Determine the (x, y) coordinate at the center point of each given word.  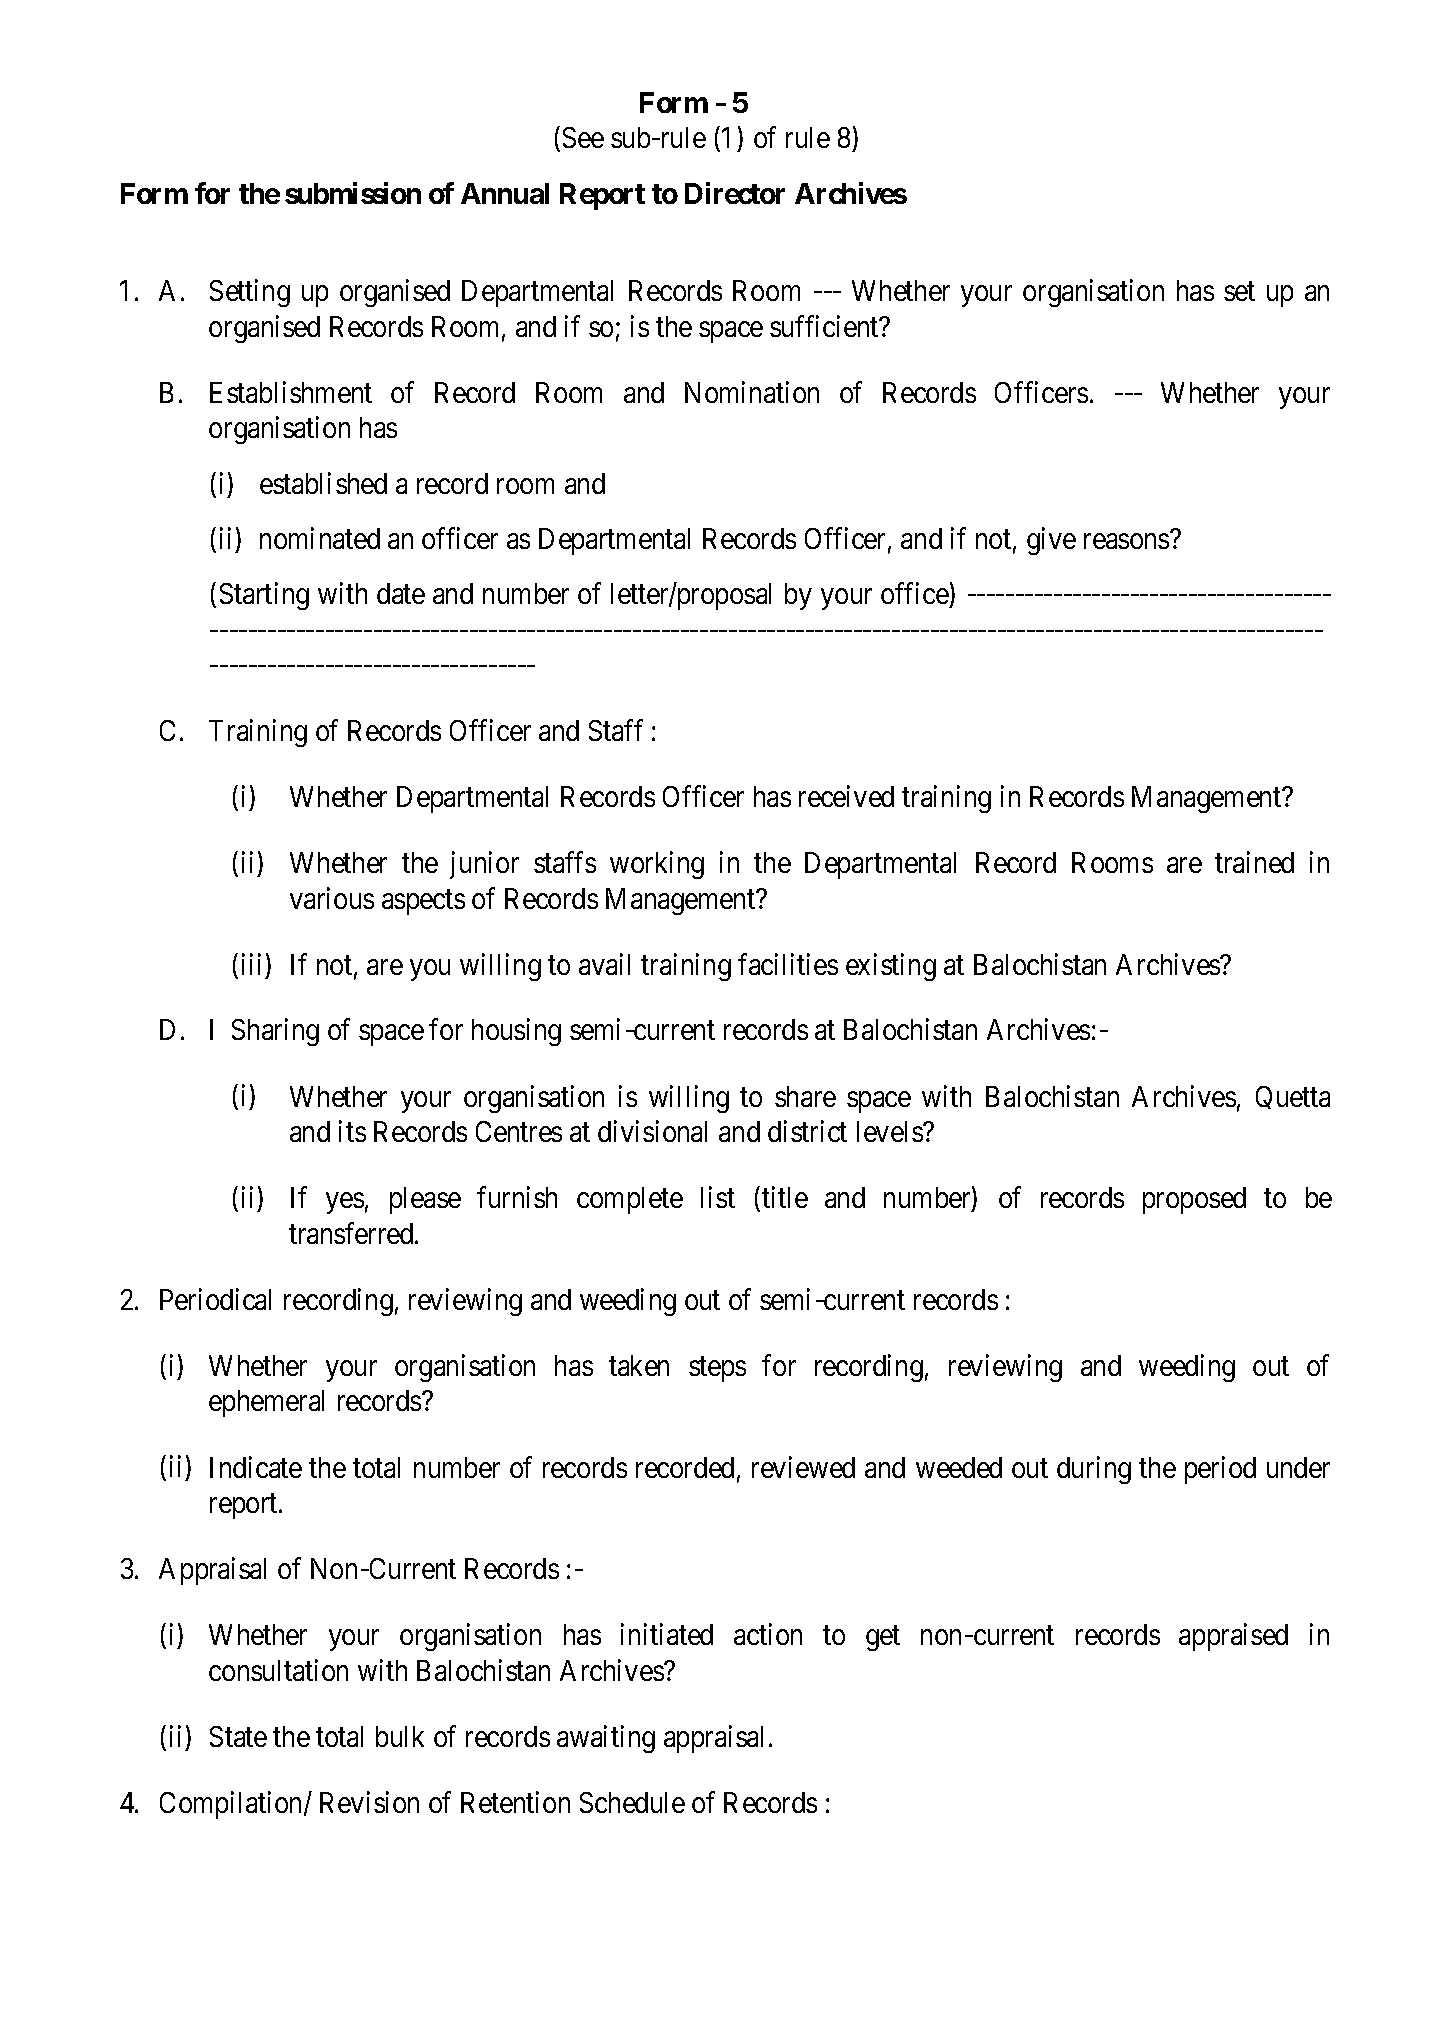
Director (735, 193)
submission (353, 193)
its (352, 1131)
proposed (1194, 1200)
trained (1254, 862)
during (1094, 1470)
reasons (1126, 541)
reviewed (803, 1467)
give (1051, 541)
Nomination (752, 392)
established (323, 483)
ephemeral (266, 1403)
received (846, 796)
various (332, 898)
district (807, 1131)
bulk (400, 1736)
